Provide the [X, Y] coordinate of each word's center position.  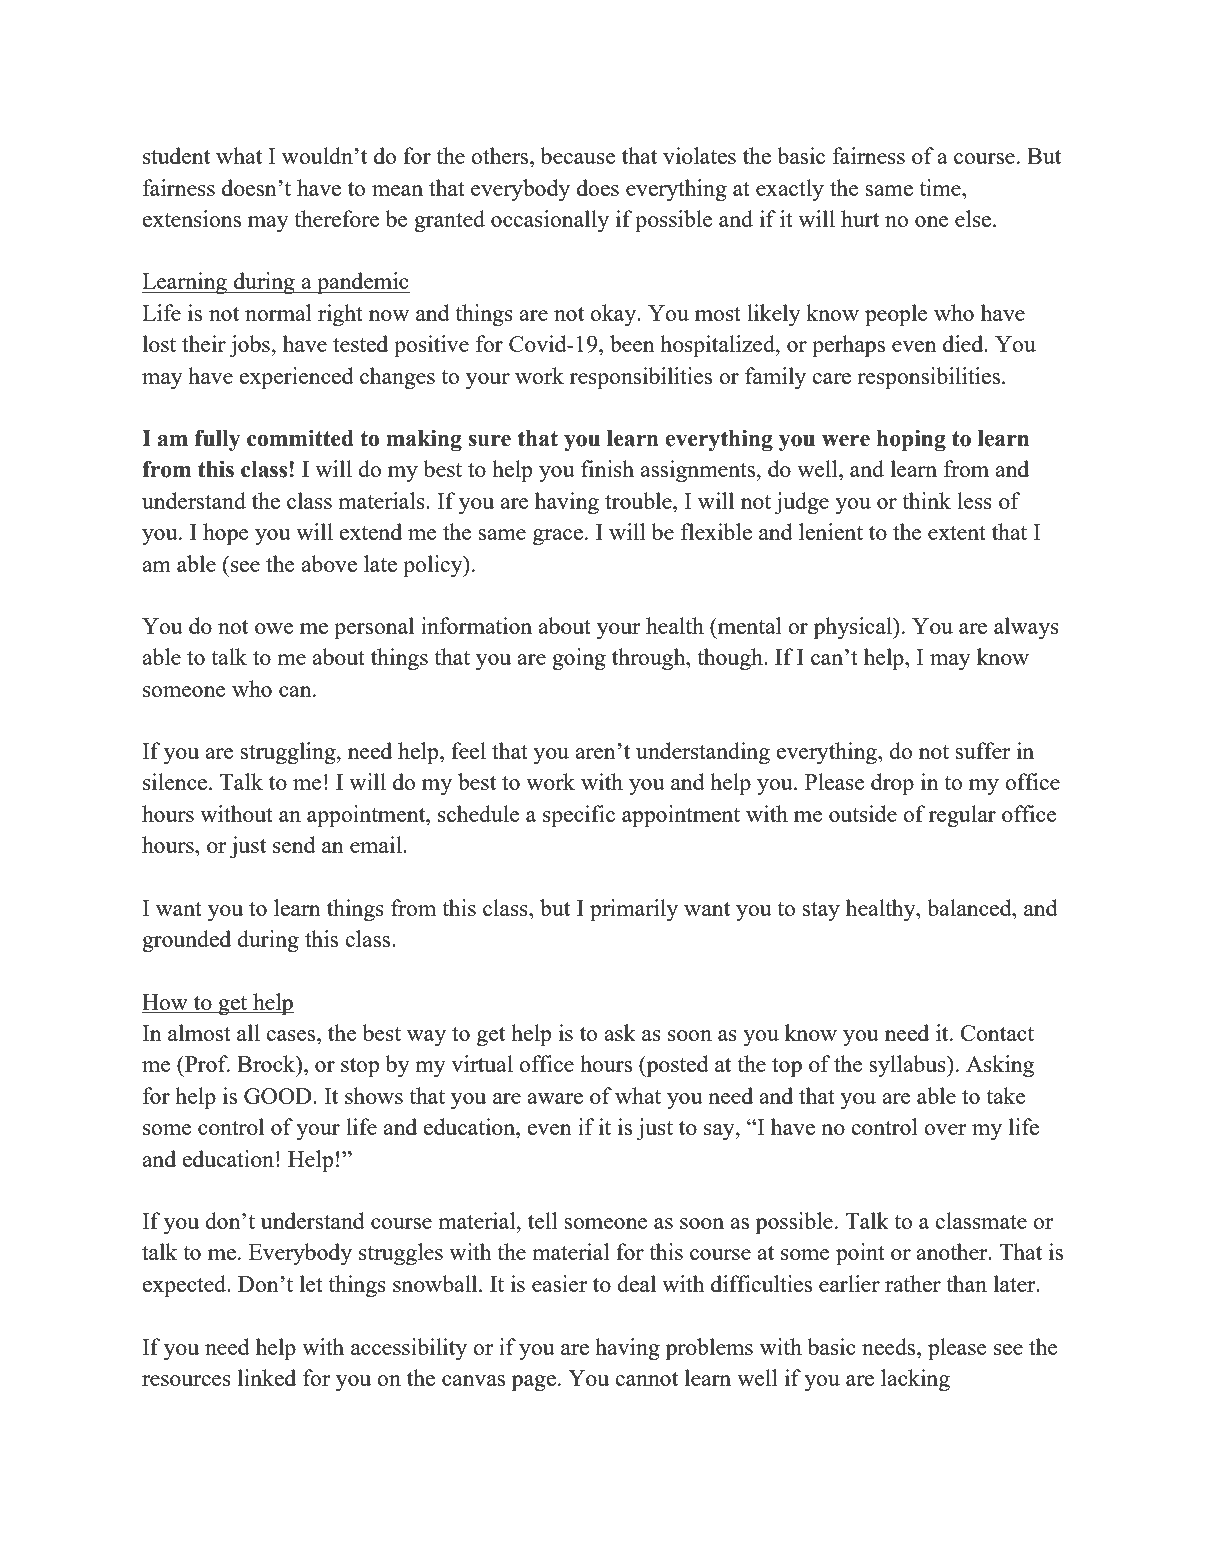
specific [579, 816]
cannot [646, 1379]
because [578, 155]
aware [555, 1098]
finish [607, 468]
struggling [289, 753]
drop [892, 784]
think [926, 500]
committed [300, 438]
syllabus [908, 1066]
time [941, 187]
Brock [267, 1065]
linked [267, 1377]
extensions [191, 218]
